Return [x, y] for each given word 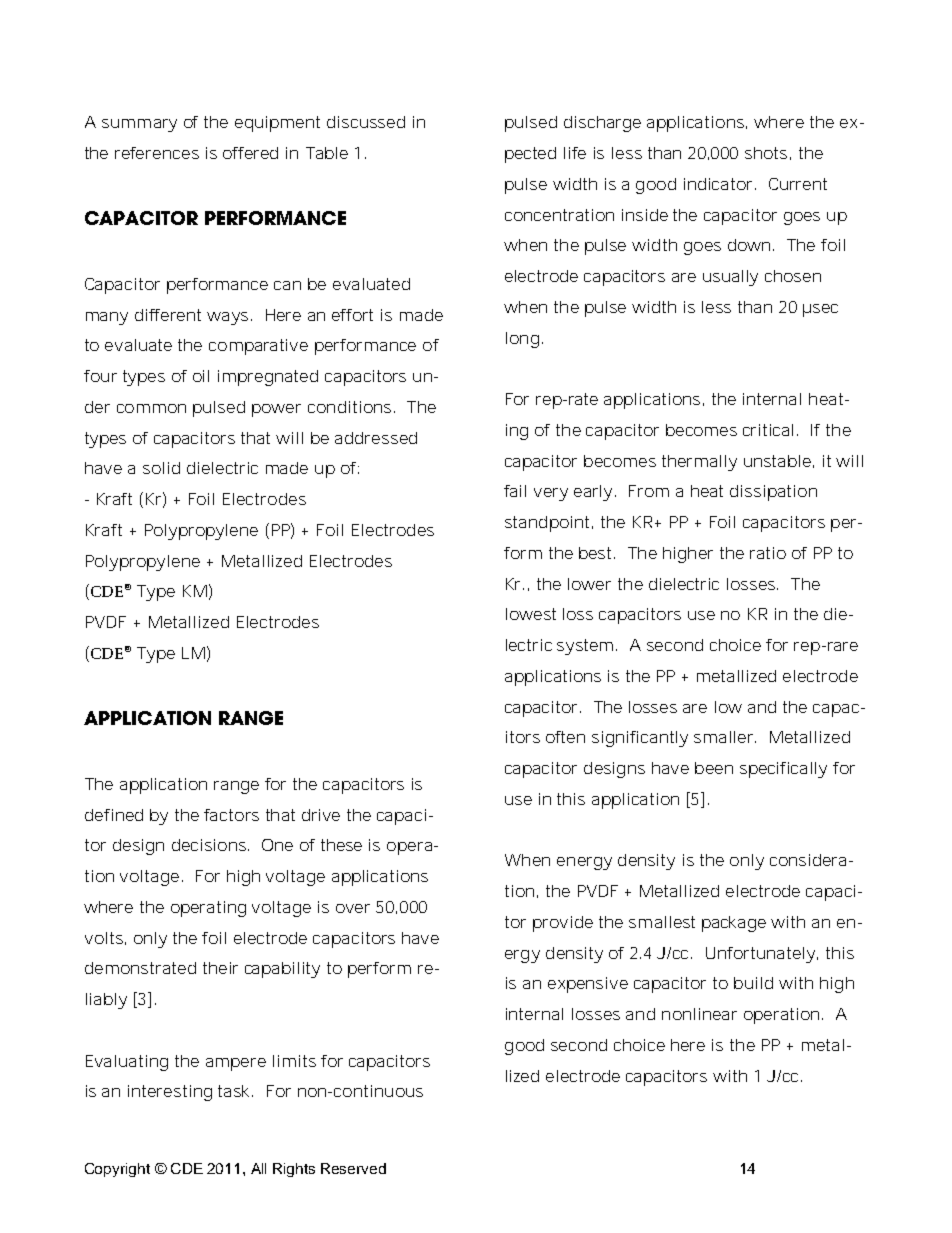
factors [231, 815]
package [734, 924]
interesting [170, 1093]
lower [589, 584]
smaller [725, 737]
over [353, 908]
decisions [210, 845]
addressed [376, 438]
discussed [366, 122]
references [157, 153]
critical [768, 430]
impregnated [268, 378]
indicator [720, 184]
